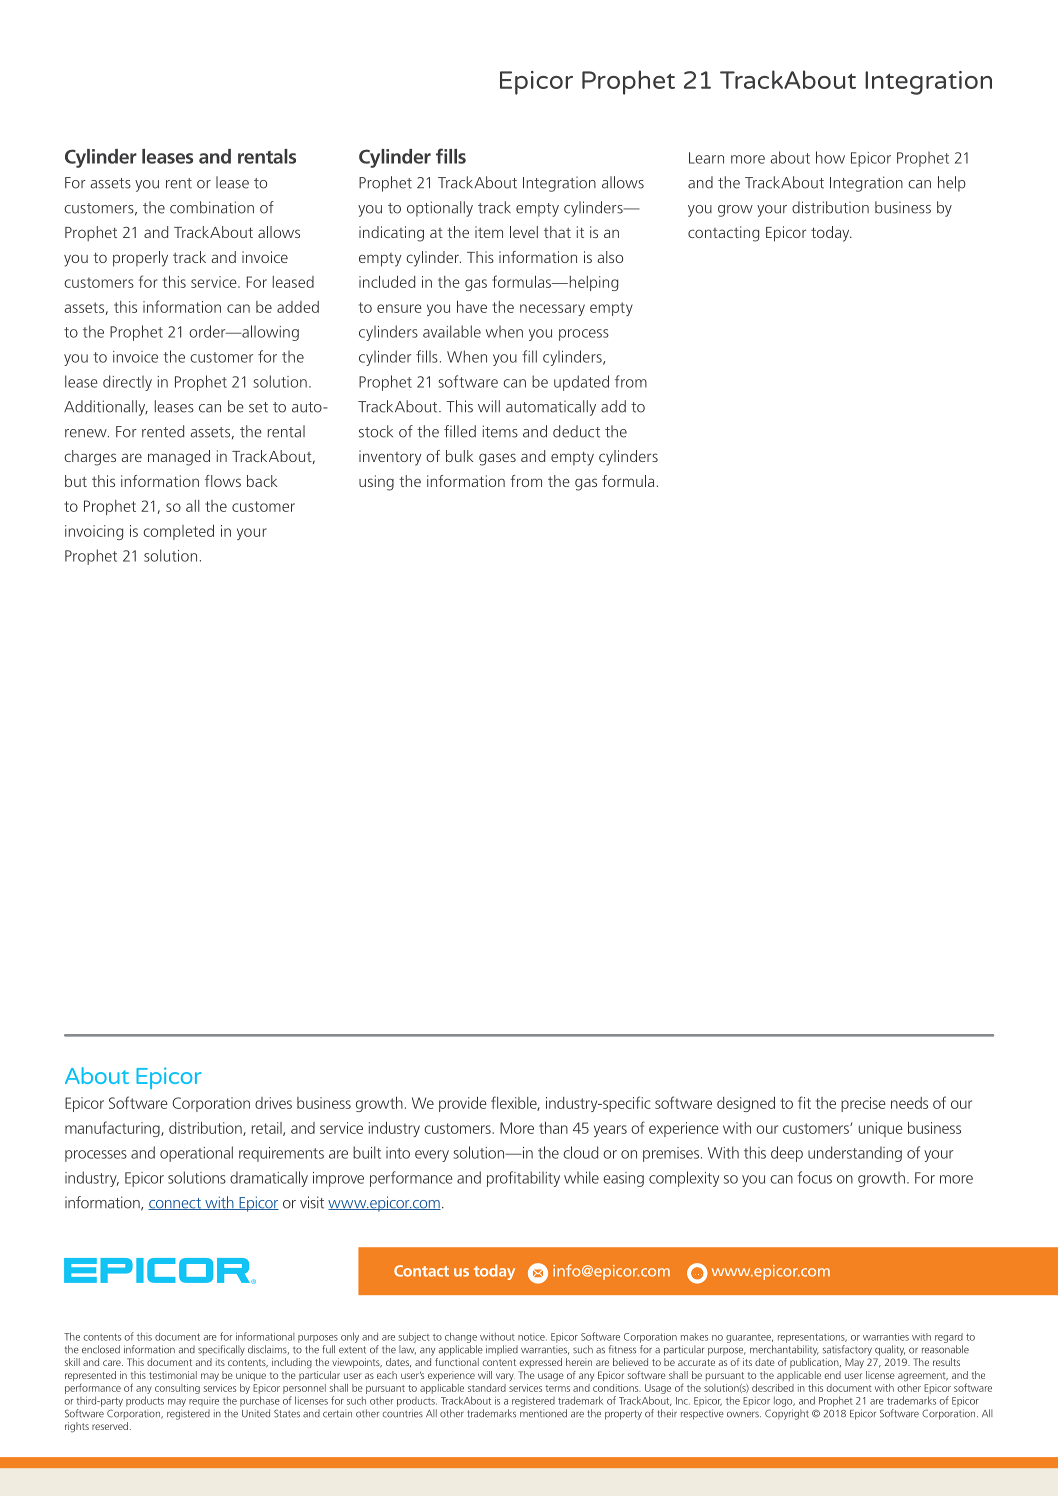 The width and height of the image is (1058, 1496). What do you see at coordinates (505, 1377) in the image?
I see `vary` at bounding box center [505, 1377].
